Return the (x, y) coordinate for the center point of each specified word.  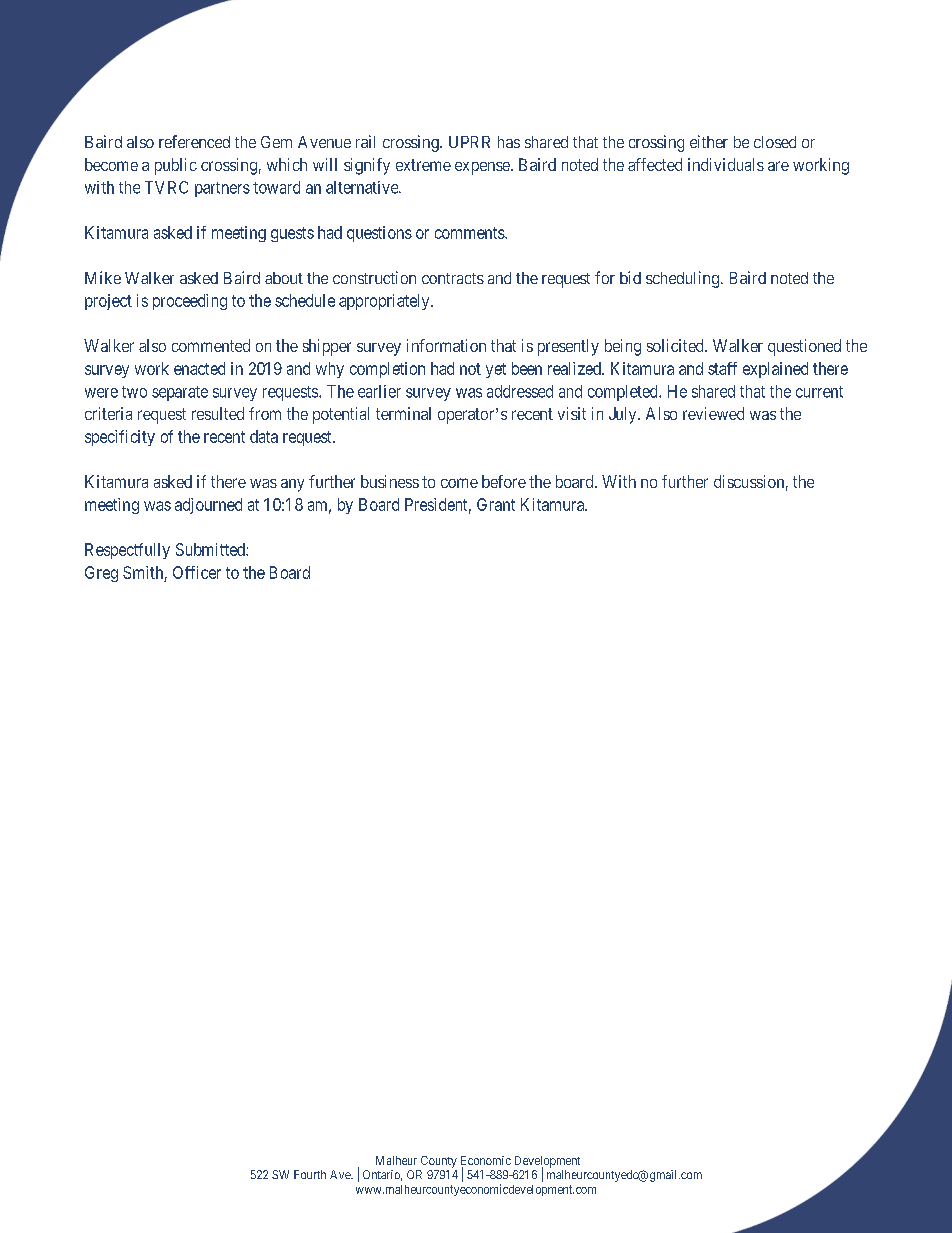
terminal (403, 413)
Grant (496, 504)
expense (483, 168)
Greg (101, 574)
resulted (218, 413)
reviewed (713, 413)
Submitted (211, 549)
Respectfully (127, 551)
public (176, 166)
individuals (726, 164)
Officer (197, 572)
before (504, 481)
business (390, 481)
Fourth (310, 1174)
